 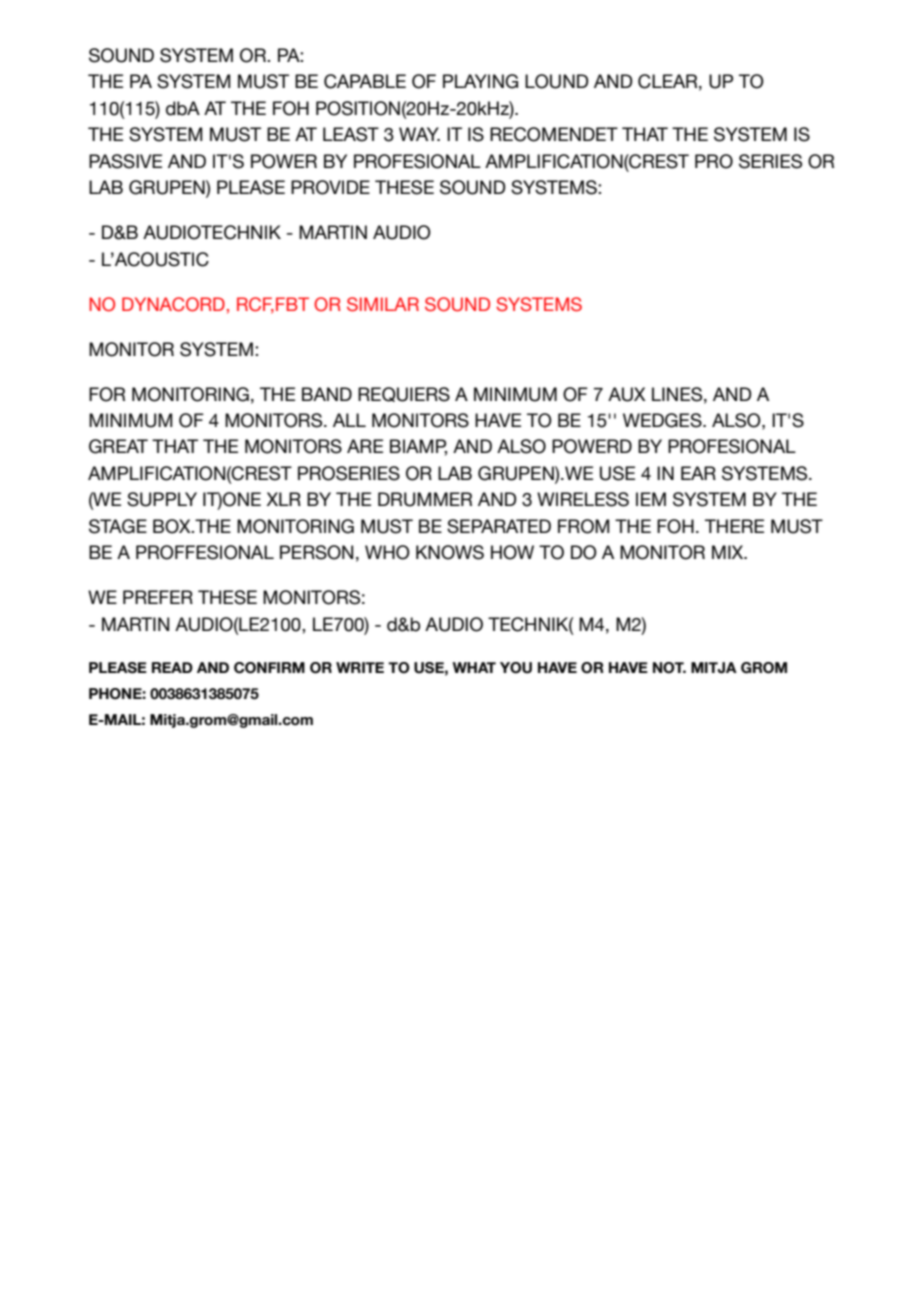 What do you see at coordinates (627, 394) in the screenshot?
I see `AUX` at bounding box center [627, 394].
